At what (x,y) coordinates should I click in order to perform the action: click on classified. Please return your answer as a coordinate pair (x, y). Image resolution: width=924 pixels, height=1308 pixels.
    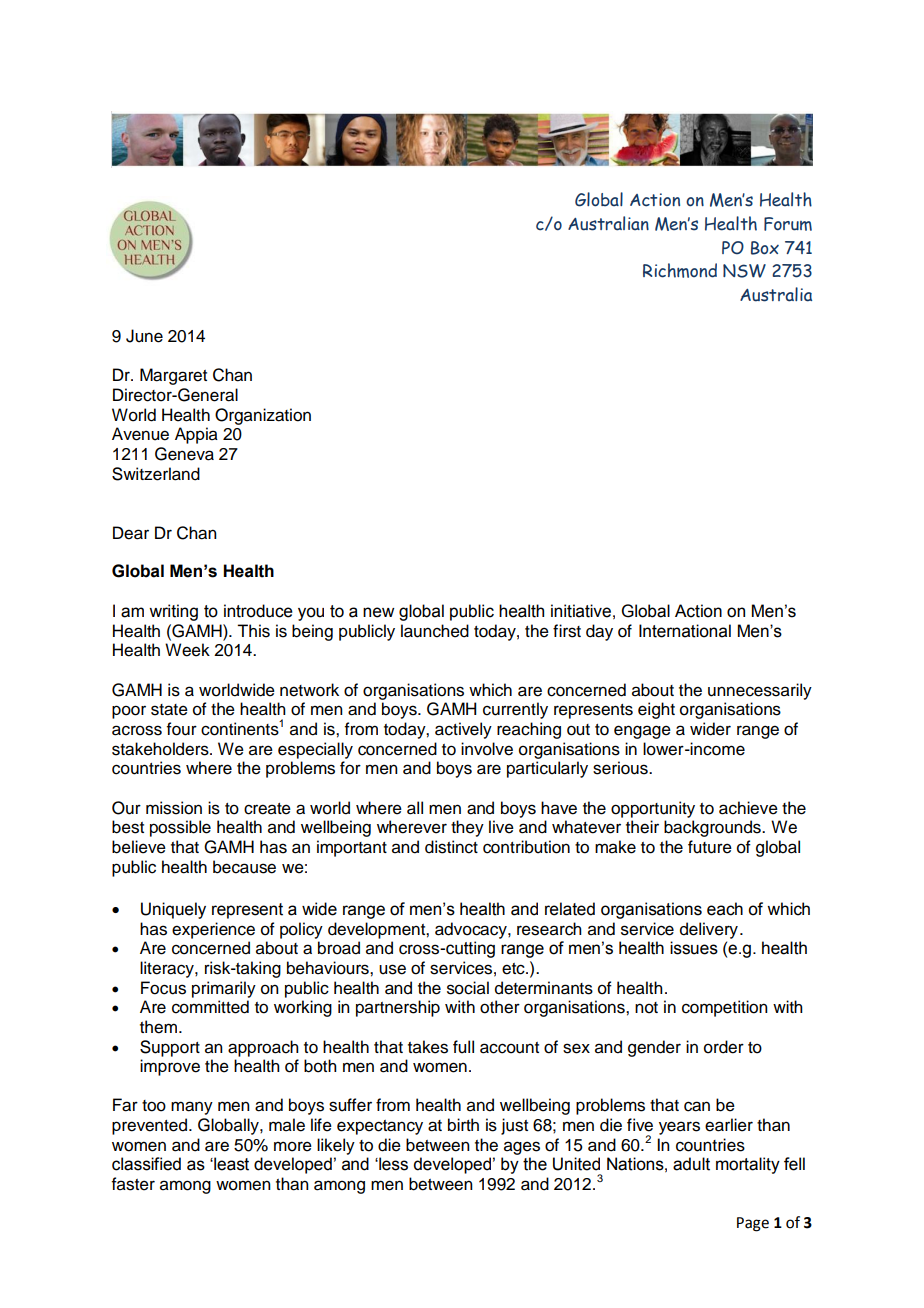
    Looking at the image, I should click on (146, 1164).
